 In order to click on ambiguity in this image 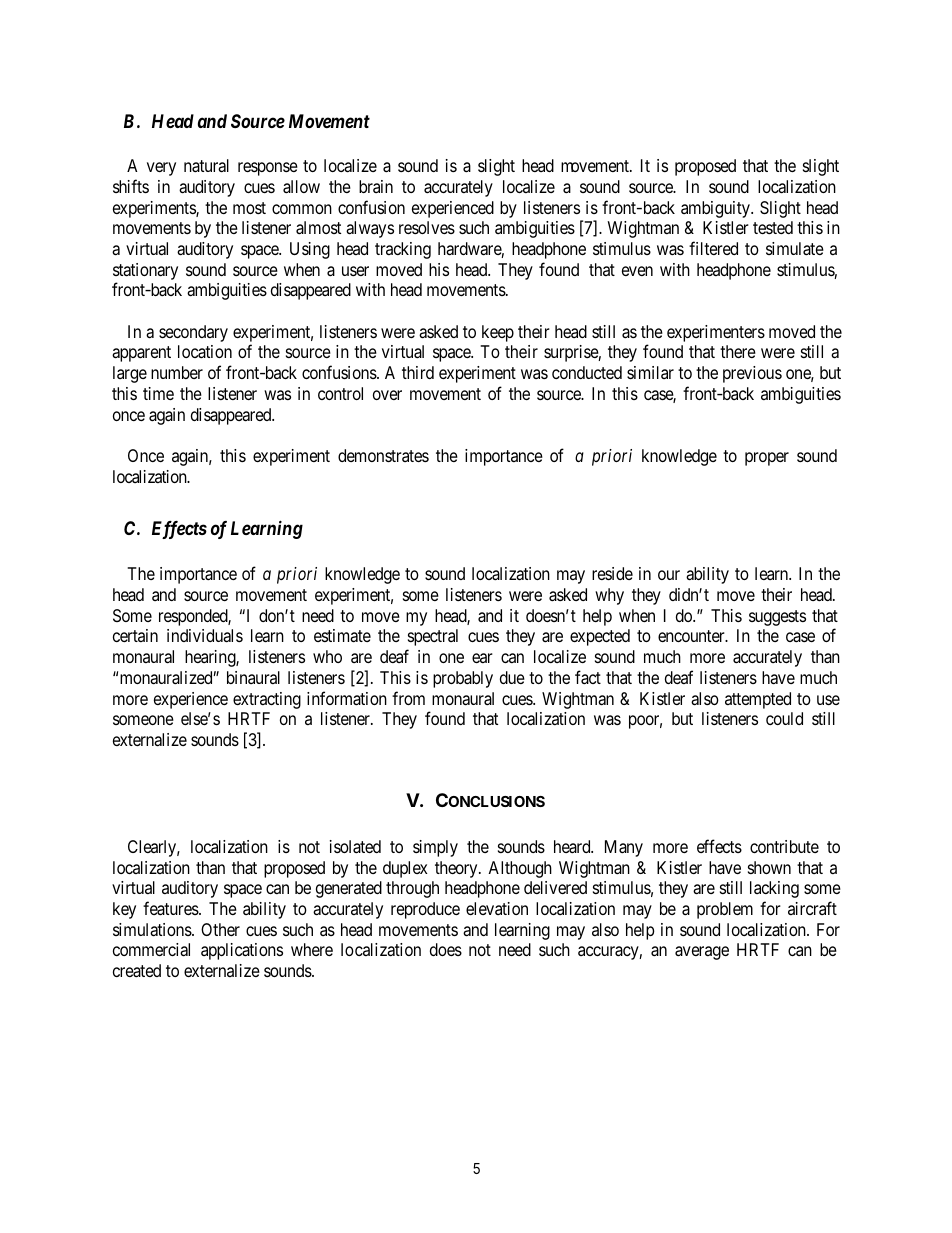, I will do `click(716, 209)`.
